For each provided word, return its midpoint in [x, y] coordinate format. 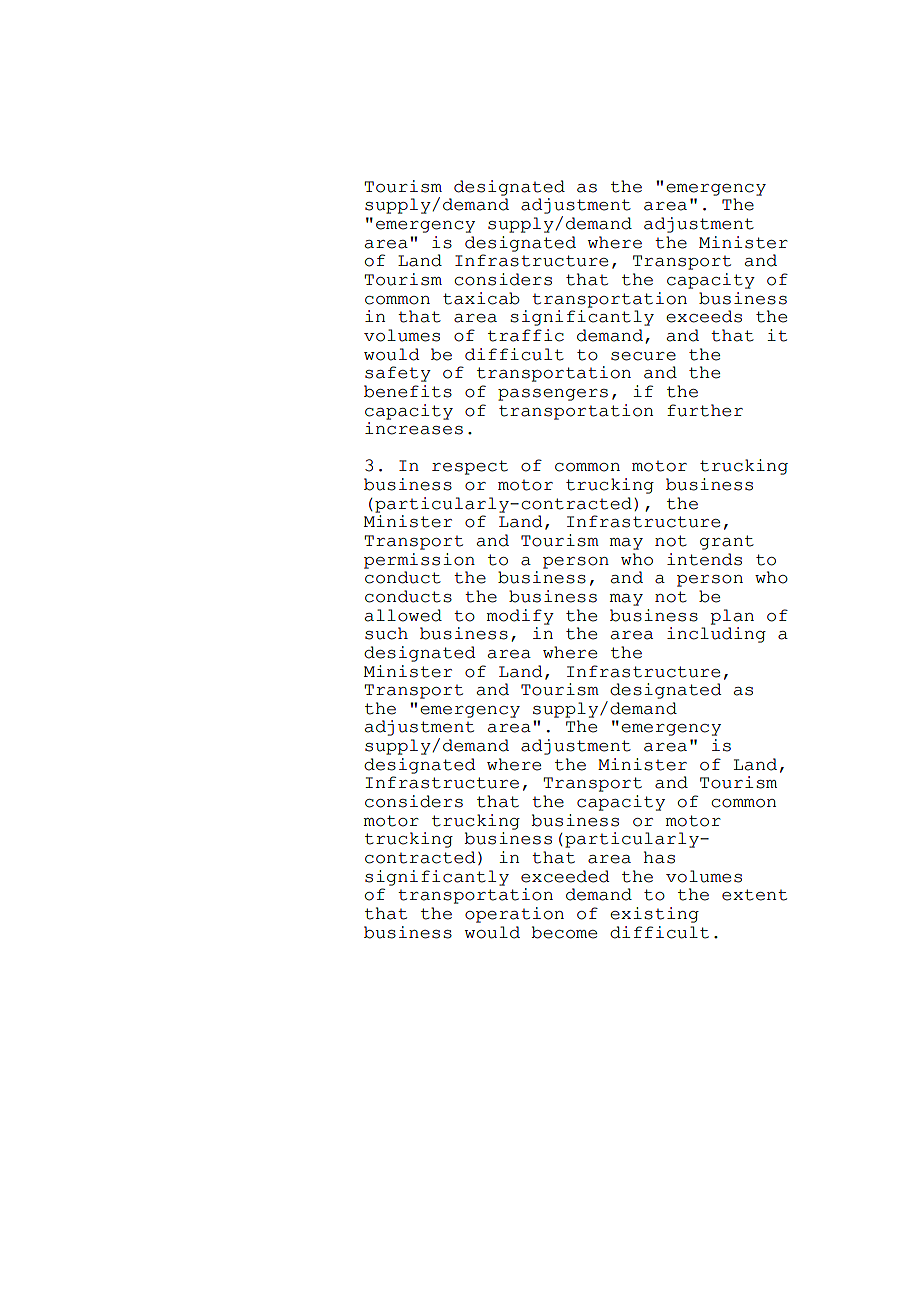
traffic [526, 335]
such [386, 633]
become [564, 932]
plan [732, 617]
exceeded [565, 876]
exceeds [704, 316]
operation [514, 915]
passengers [553, 395]
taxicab [481, 298]
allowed [403, 615]
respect [470, 467]
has [659, 857]
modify [520, 617]
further [705, 410]
